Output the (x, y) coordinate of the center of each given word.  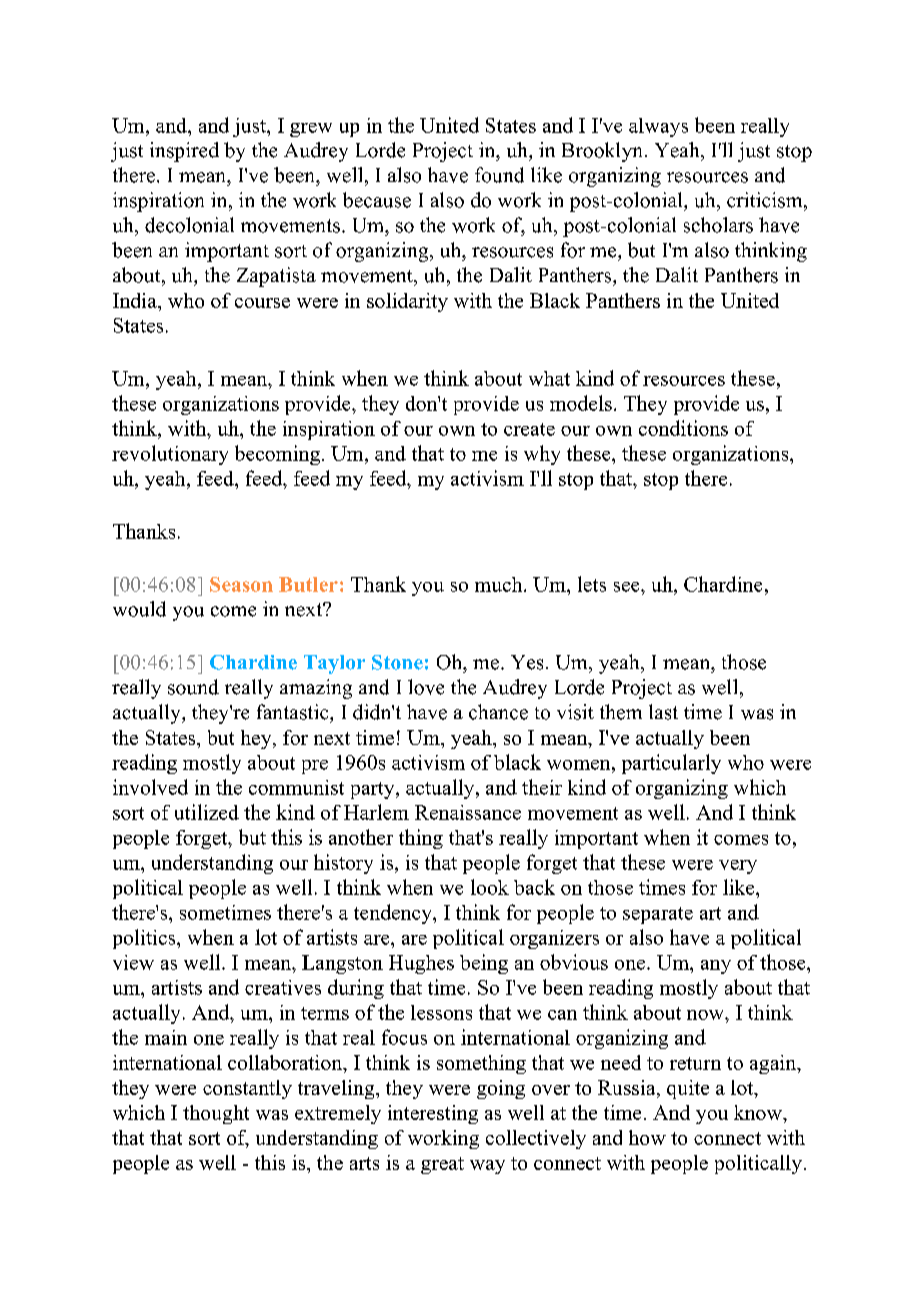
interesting (433, 1114)
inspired (184, 152)
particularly (671, 764)
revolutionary (170, 455)
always (658, 127)
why (542, 455)
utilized (207, 812)
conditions (683, 428)
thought (216, 1114)
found (499, 175)
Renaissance (468, 812)
